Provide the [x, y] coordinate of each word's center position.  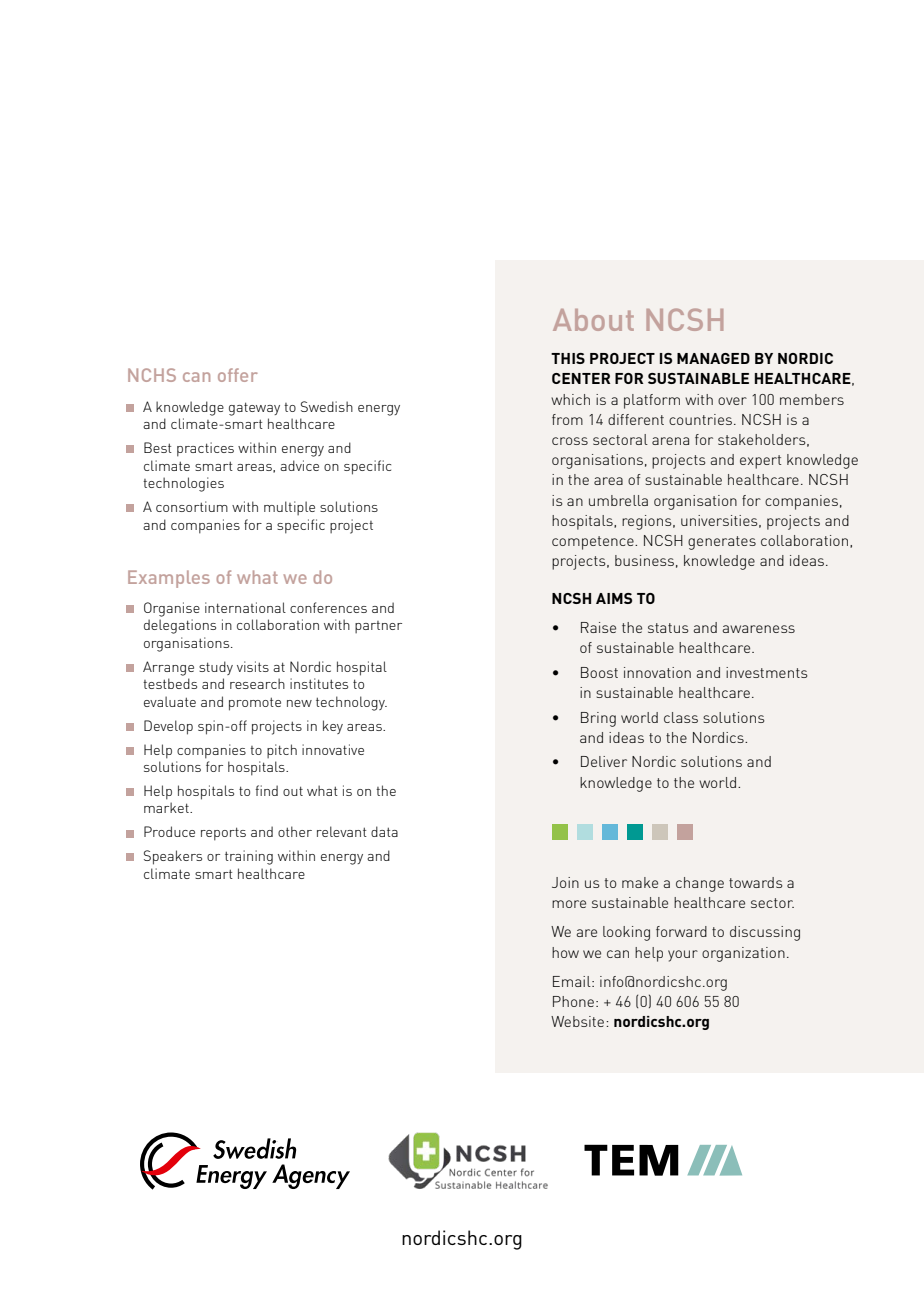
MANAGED [713, 358]
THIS [568, 358]
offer [238, 375]
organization [743, 954]
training [249, 857]
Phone [573, 1001]
